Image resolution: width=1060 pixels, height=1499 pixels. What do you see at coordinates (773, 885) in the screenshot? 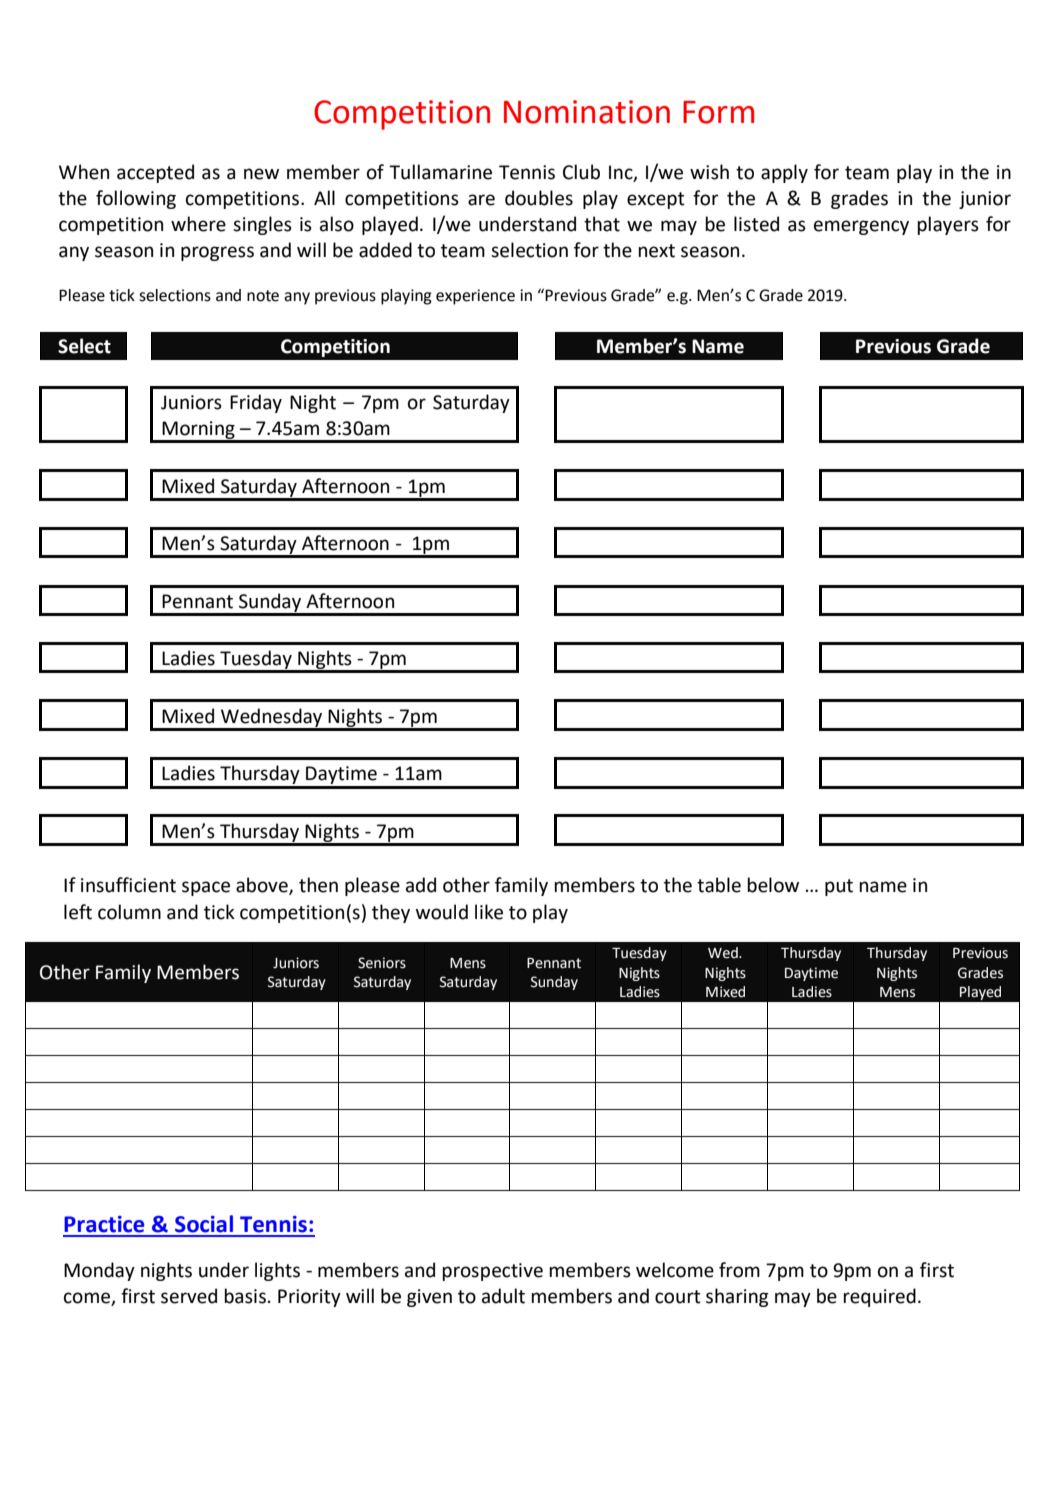
I see `below` at bounding box center [773, 885].
